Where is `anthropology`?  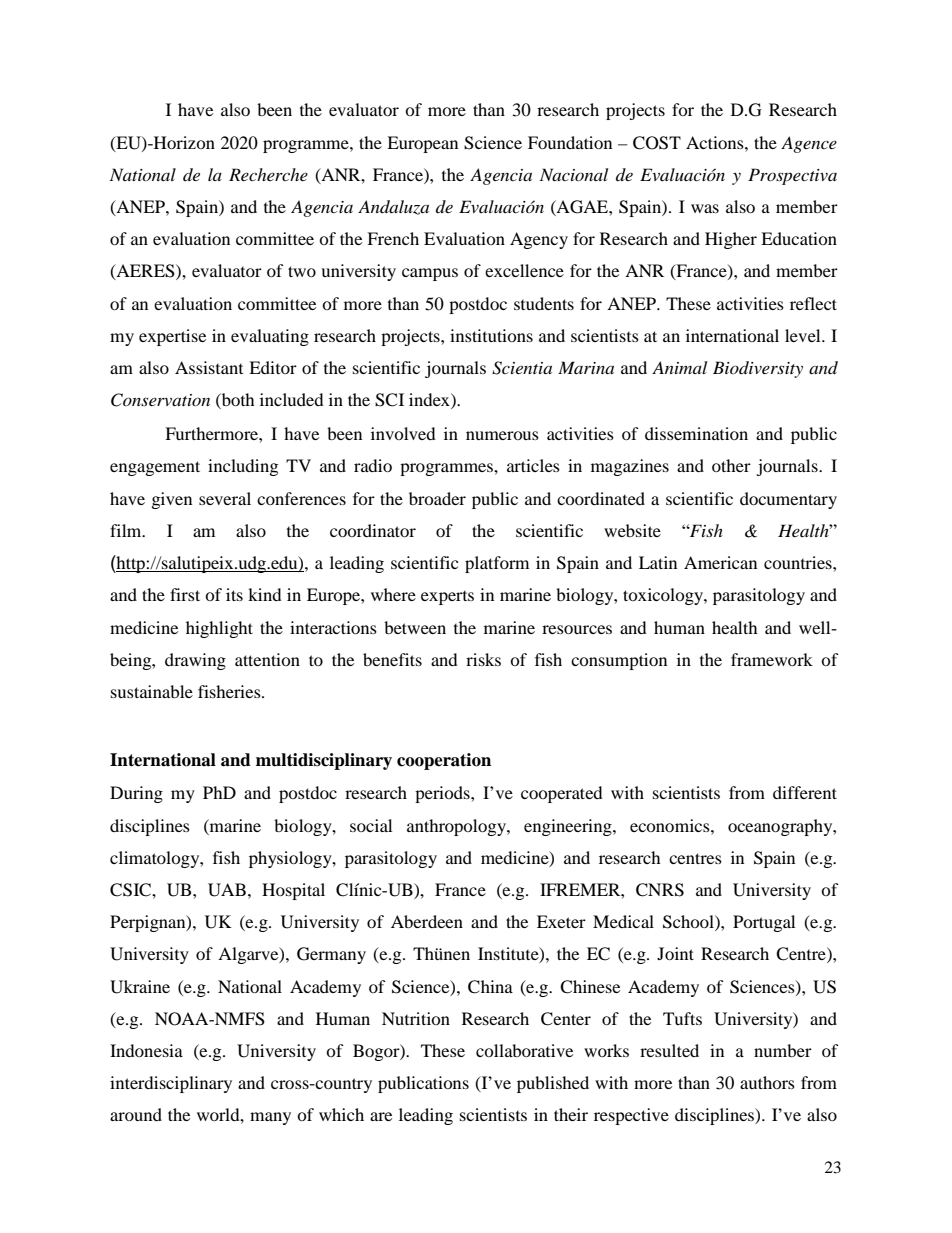
anthropology is located at coordinates (457, 827).
